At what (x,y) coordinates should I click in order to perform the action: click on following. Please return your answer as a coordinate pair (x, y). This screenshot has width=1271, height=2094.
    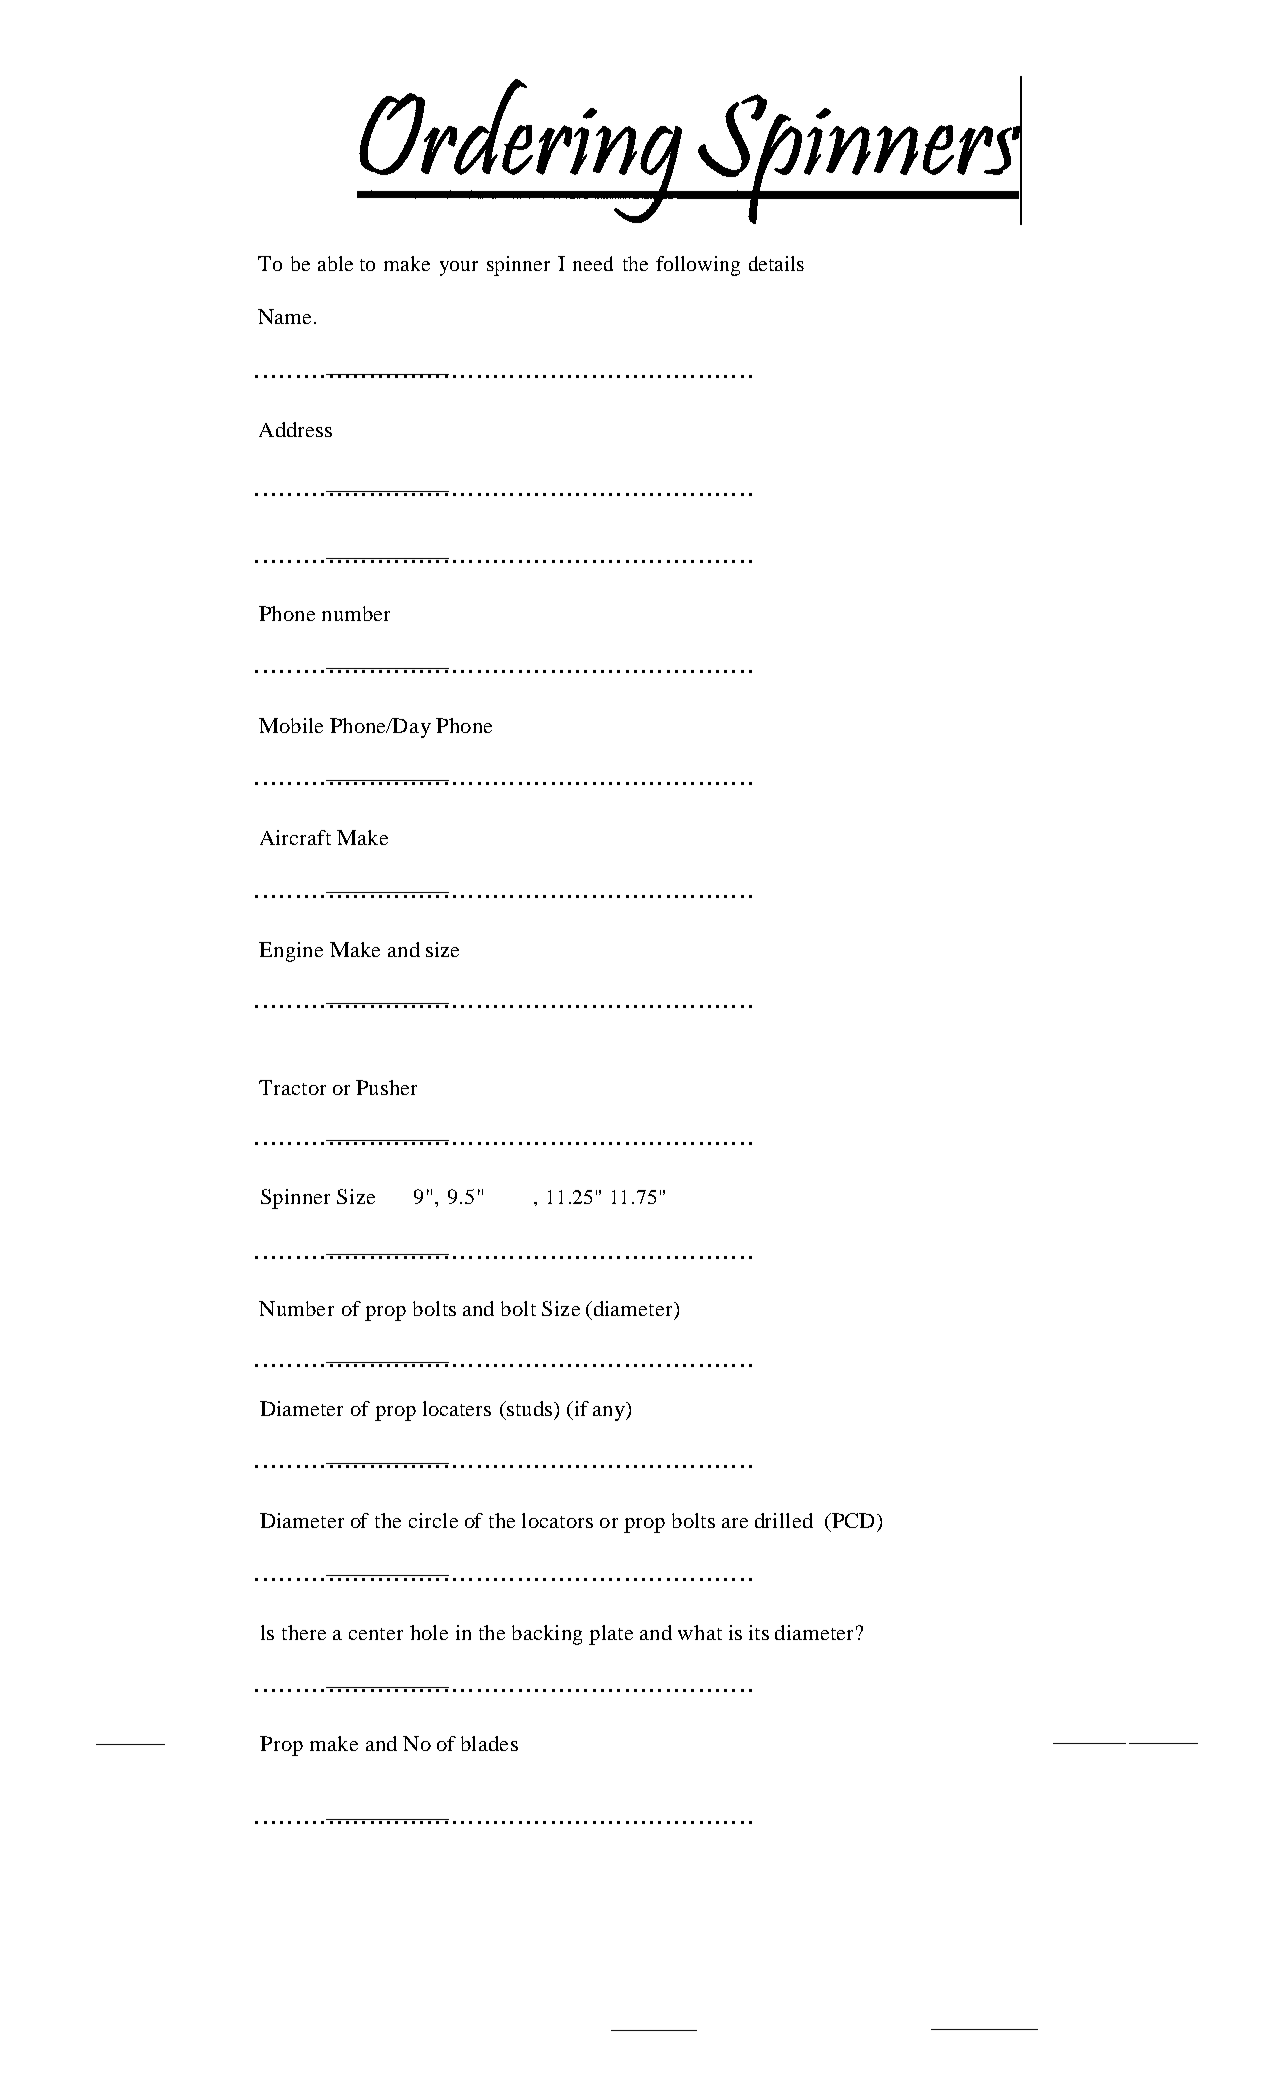
    Looking at the image, I should click on (698, 266).
